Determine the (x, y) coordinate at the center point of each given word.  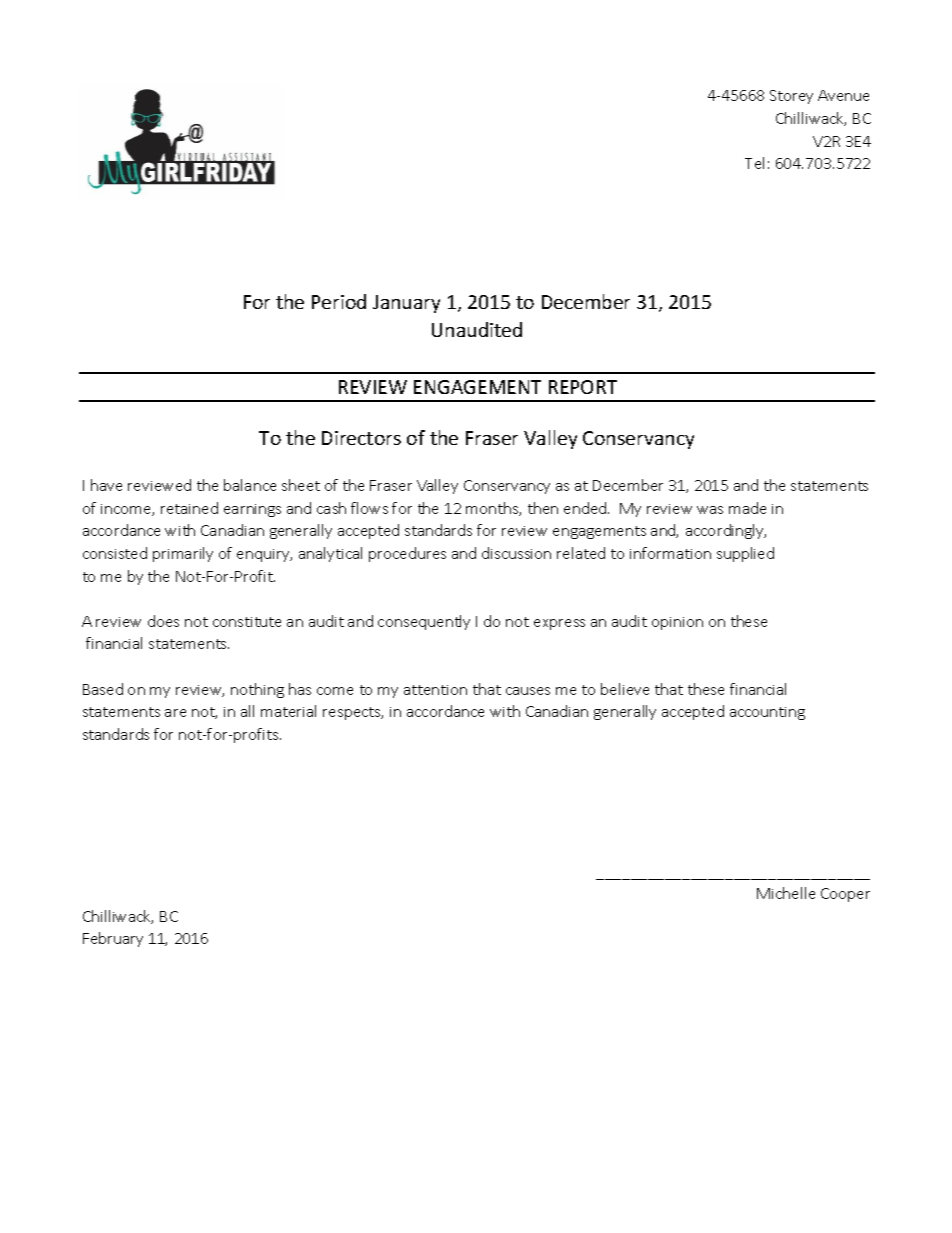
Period (339, 301)
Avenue (843, 95)
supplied (745, 554)
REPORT (583, 387)
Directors (361, 438)
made (747, 508)
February (113, 939)
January (406, 304)
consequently (424, 622)
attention (435, 690)
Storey (791, 97)
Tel (754, 163)
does (163, 621)
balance (250, 485)
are (175, 713)
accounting (767, 713)
